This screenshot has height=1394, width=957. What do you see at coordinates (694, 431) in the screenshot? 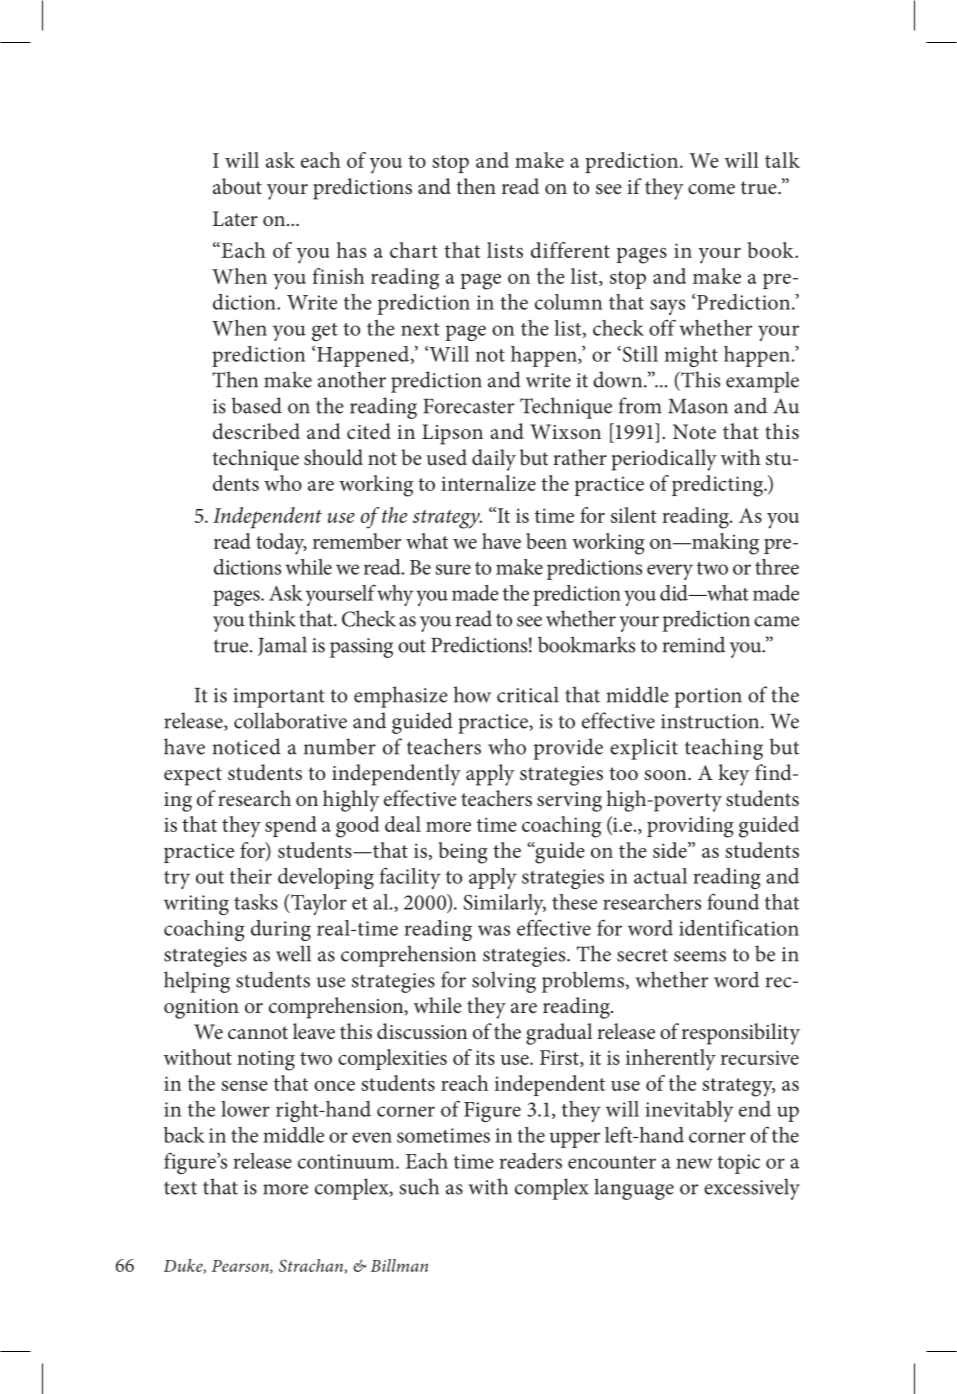
I see `Note` at bounding box center [694, 431].
